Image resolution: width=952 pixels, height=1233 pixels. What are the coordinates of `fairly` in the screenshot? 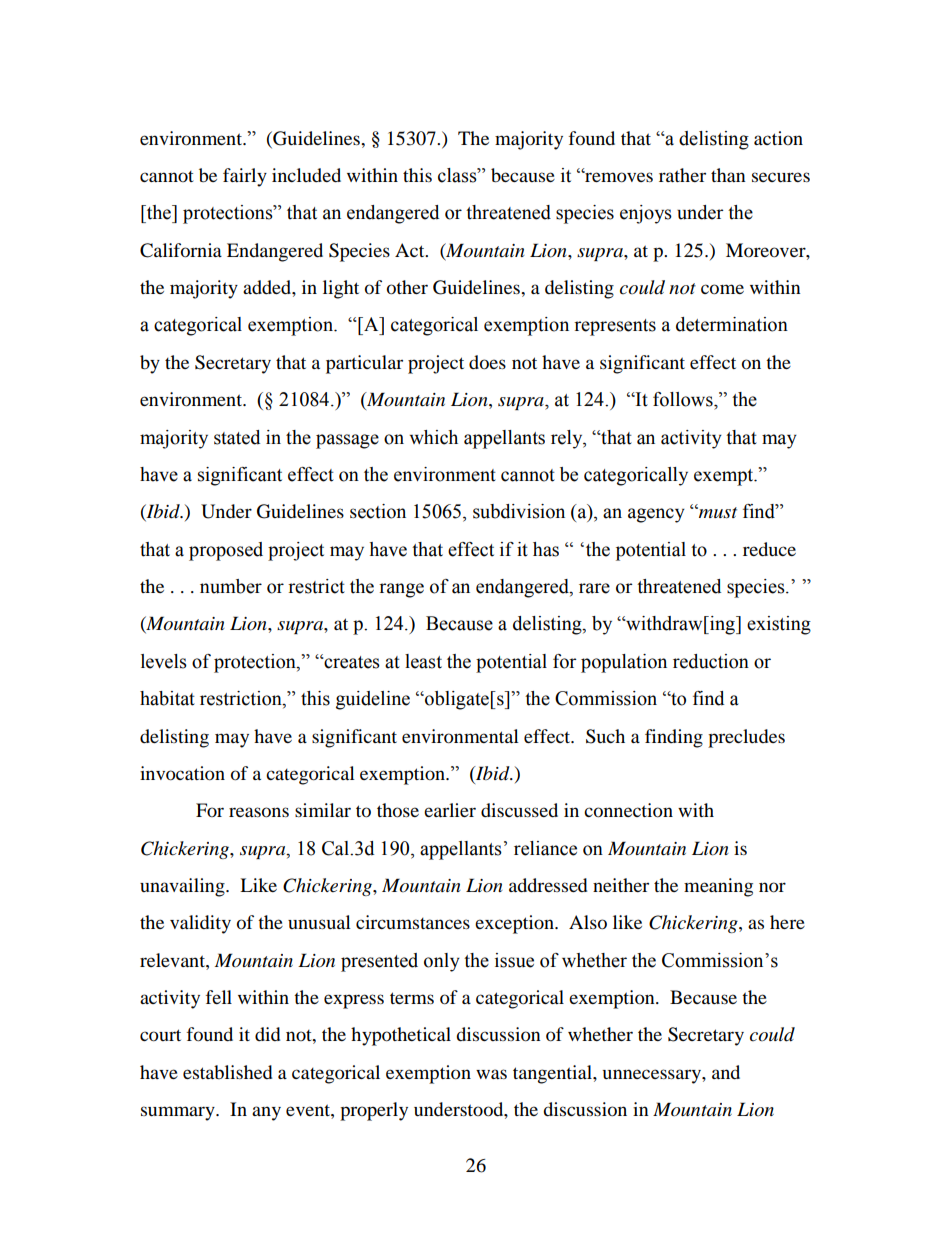 It's located at (245, 177).
